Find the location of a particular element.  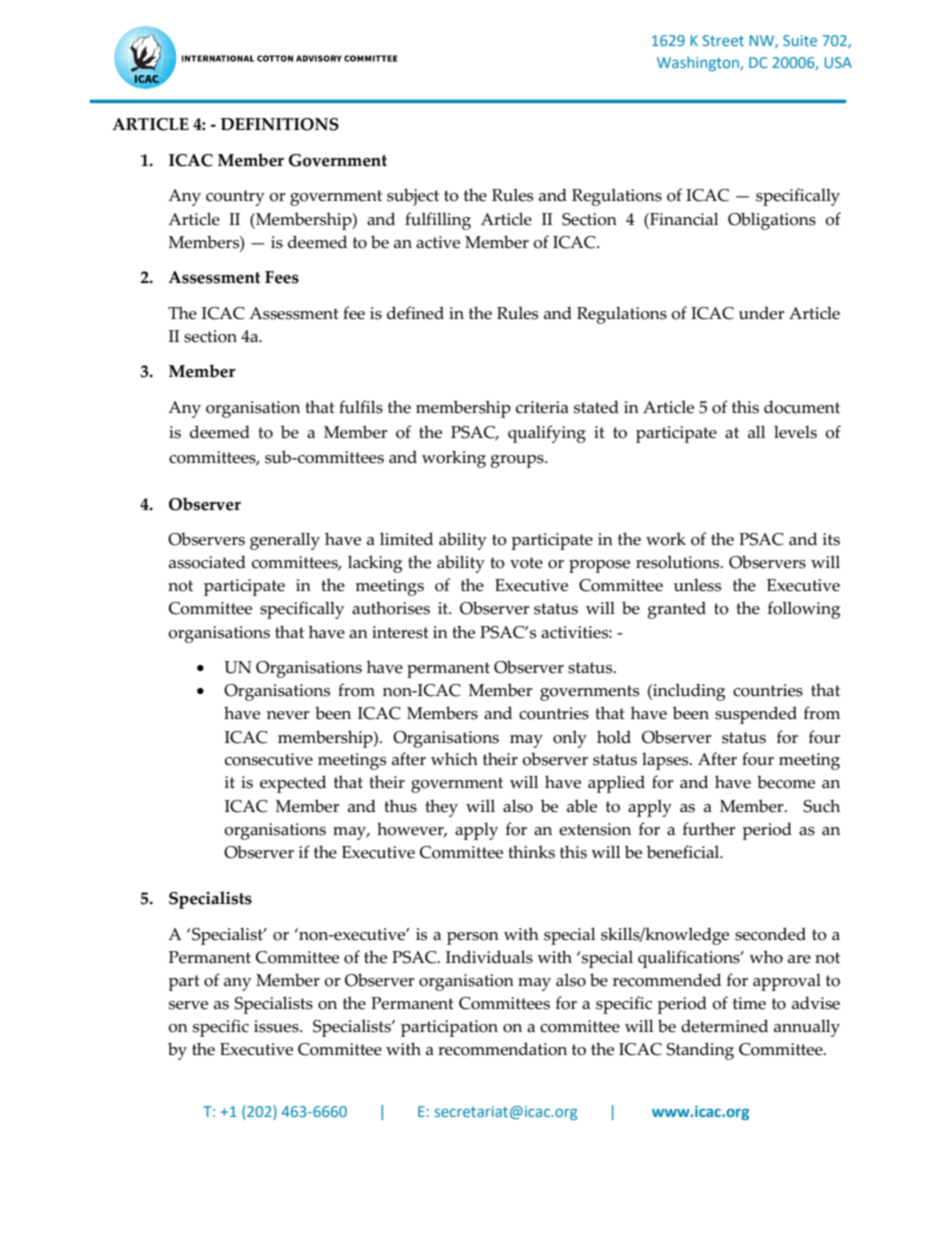

Washington is located at coordinates (699, 63).
